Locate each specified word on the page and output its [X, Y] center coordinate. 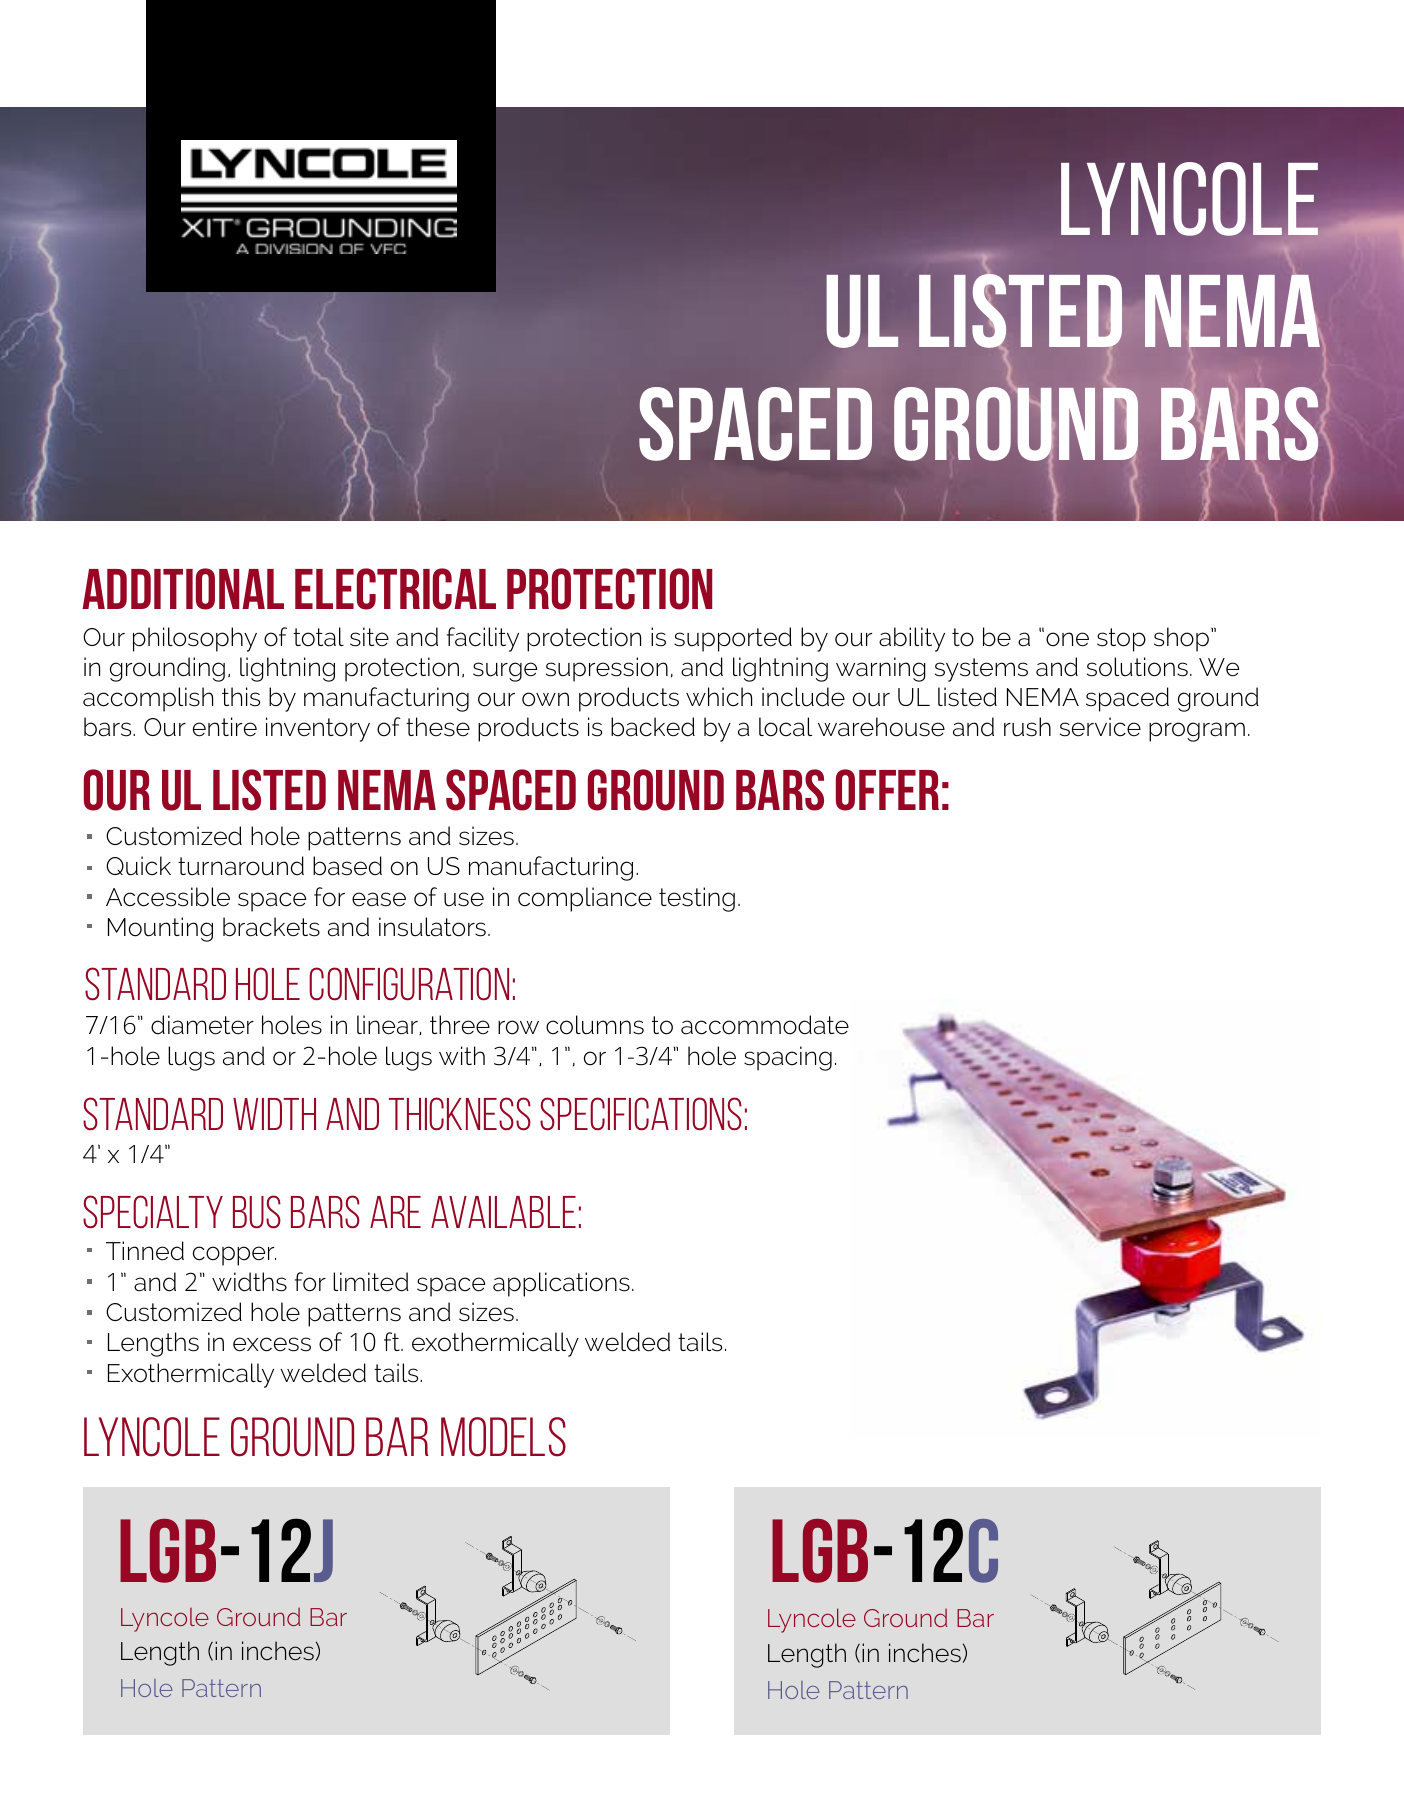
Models [503, 1437]
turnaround [241, 866]
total [318, 637]
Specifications [641, 1114]
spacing [788, 1058]
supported [733, 639]
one [1067, 639]
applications [561, 1284]
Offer [887, 790]
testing [697, 899]
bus [257, 1212]
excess [272, 1344]
